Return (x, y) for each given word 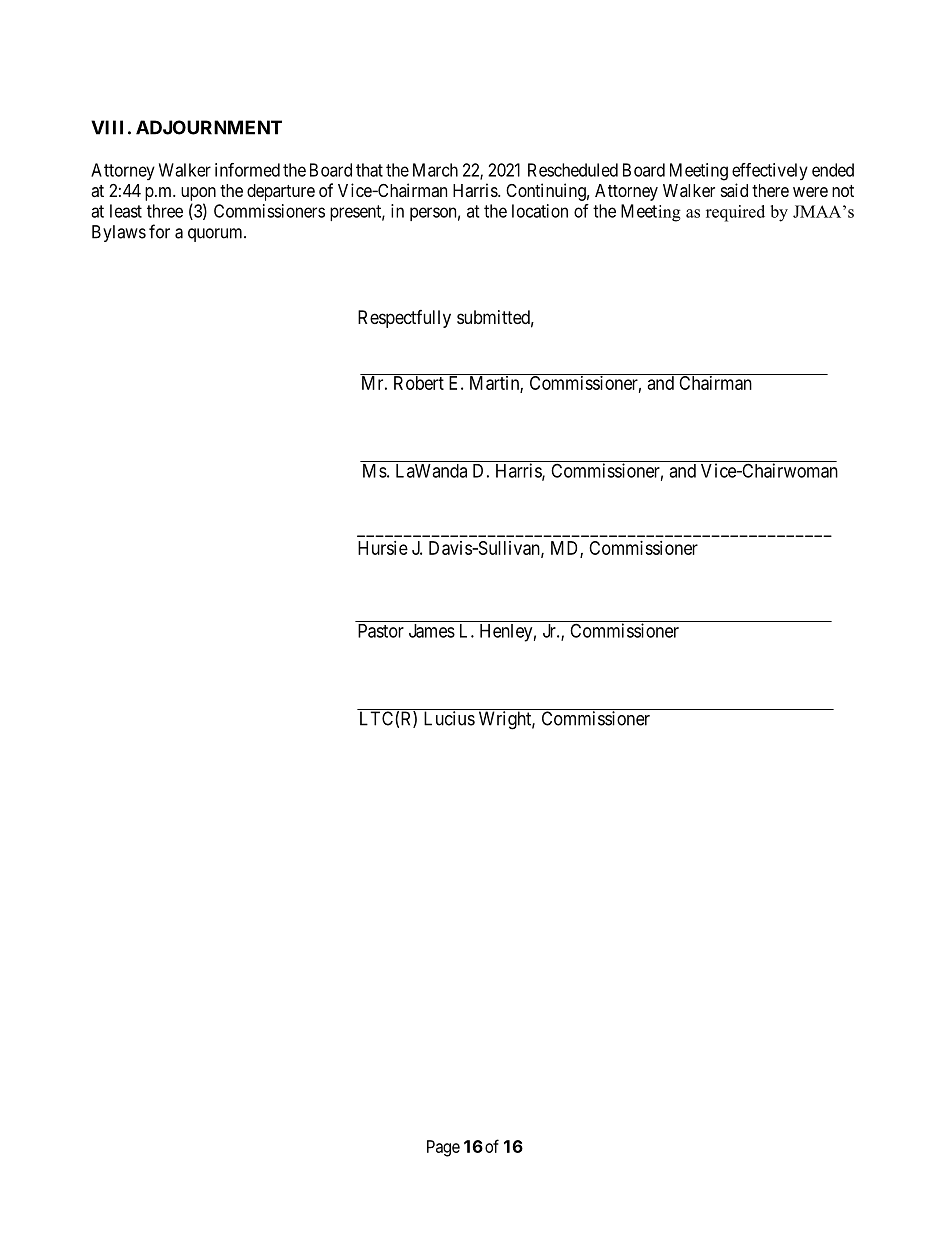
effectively (770, 171)
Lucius (449, 718)
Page (443, 1148)
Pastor (381, 631)
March (435, 170)
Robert (419, 383)
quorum (216, 235)
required (735, 213)
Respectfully (404, 319)
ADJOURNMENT (209, 127)
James (432, 631)
